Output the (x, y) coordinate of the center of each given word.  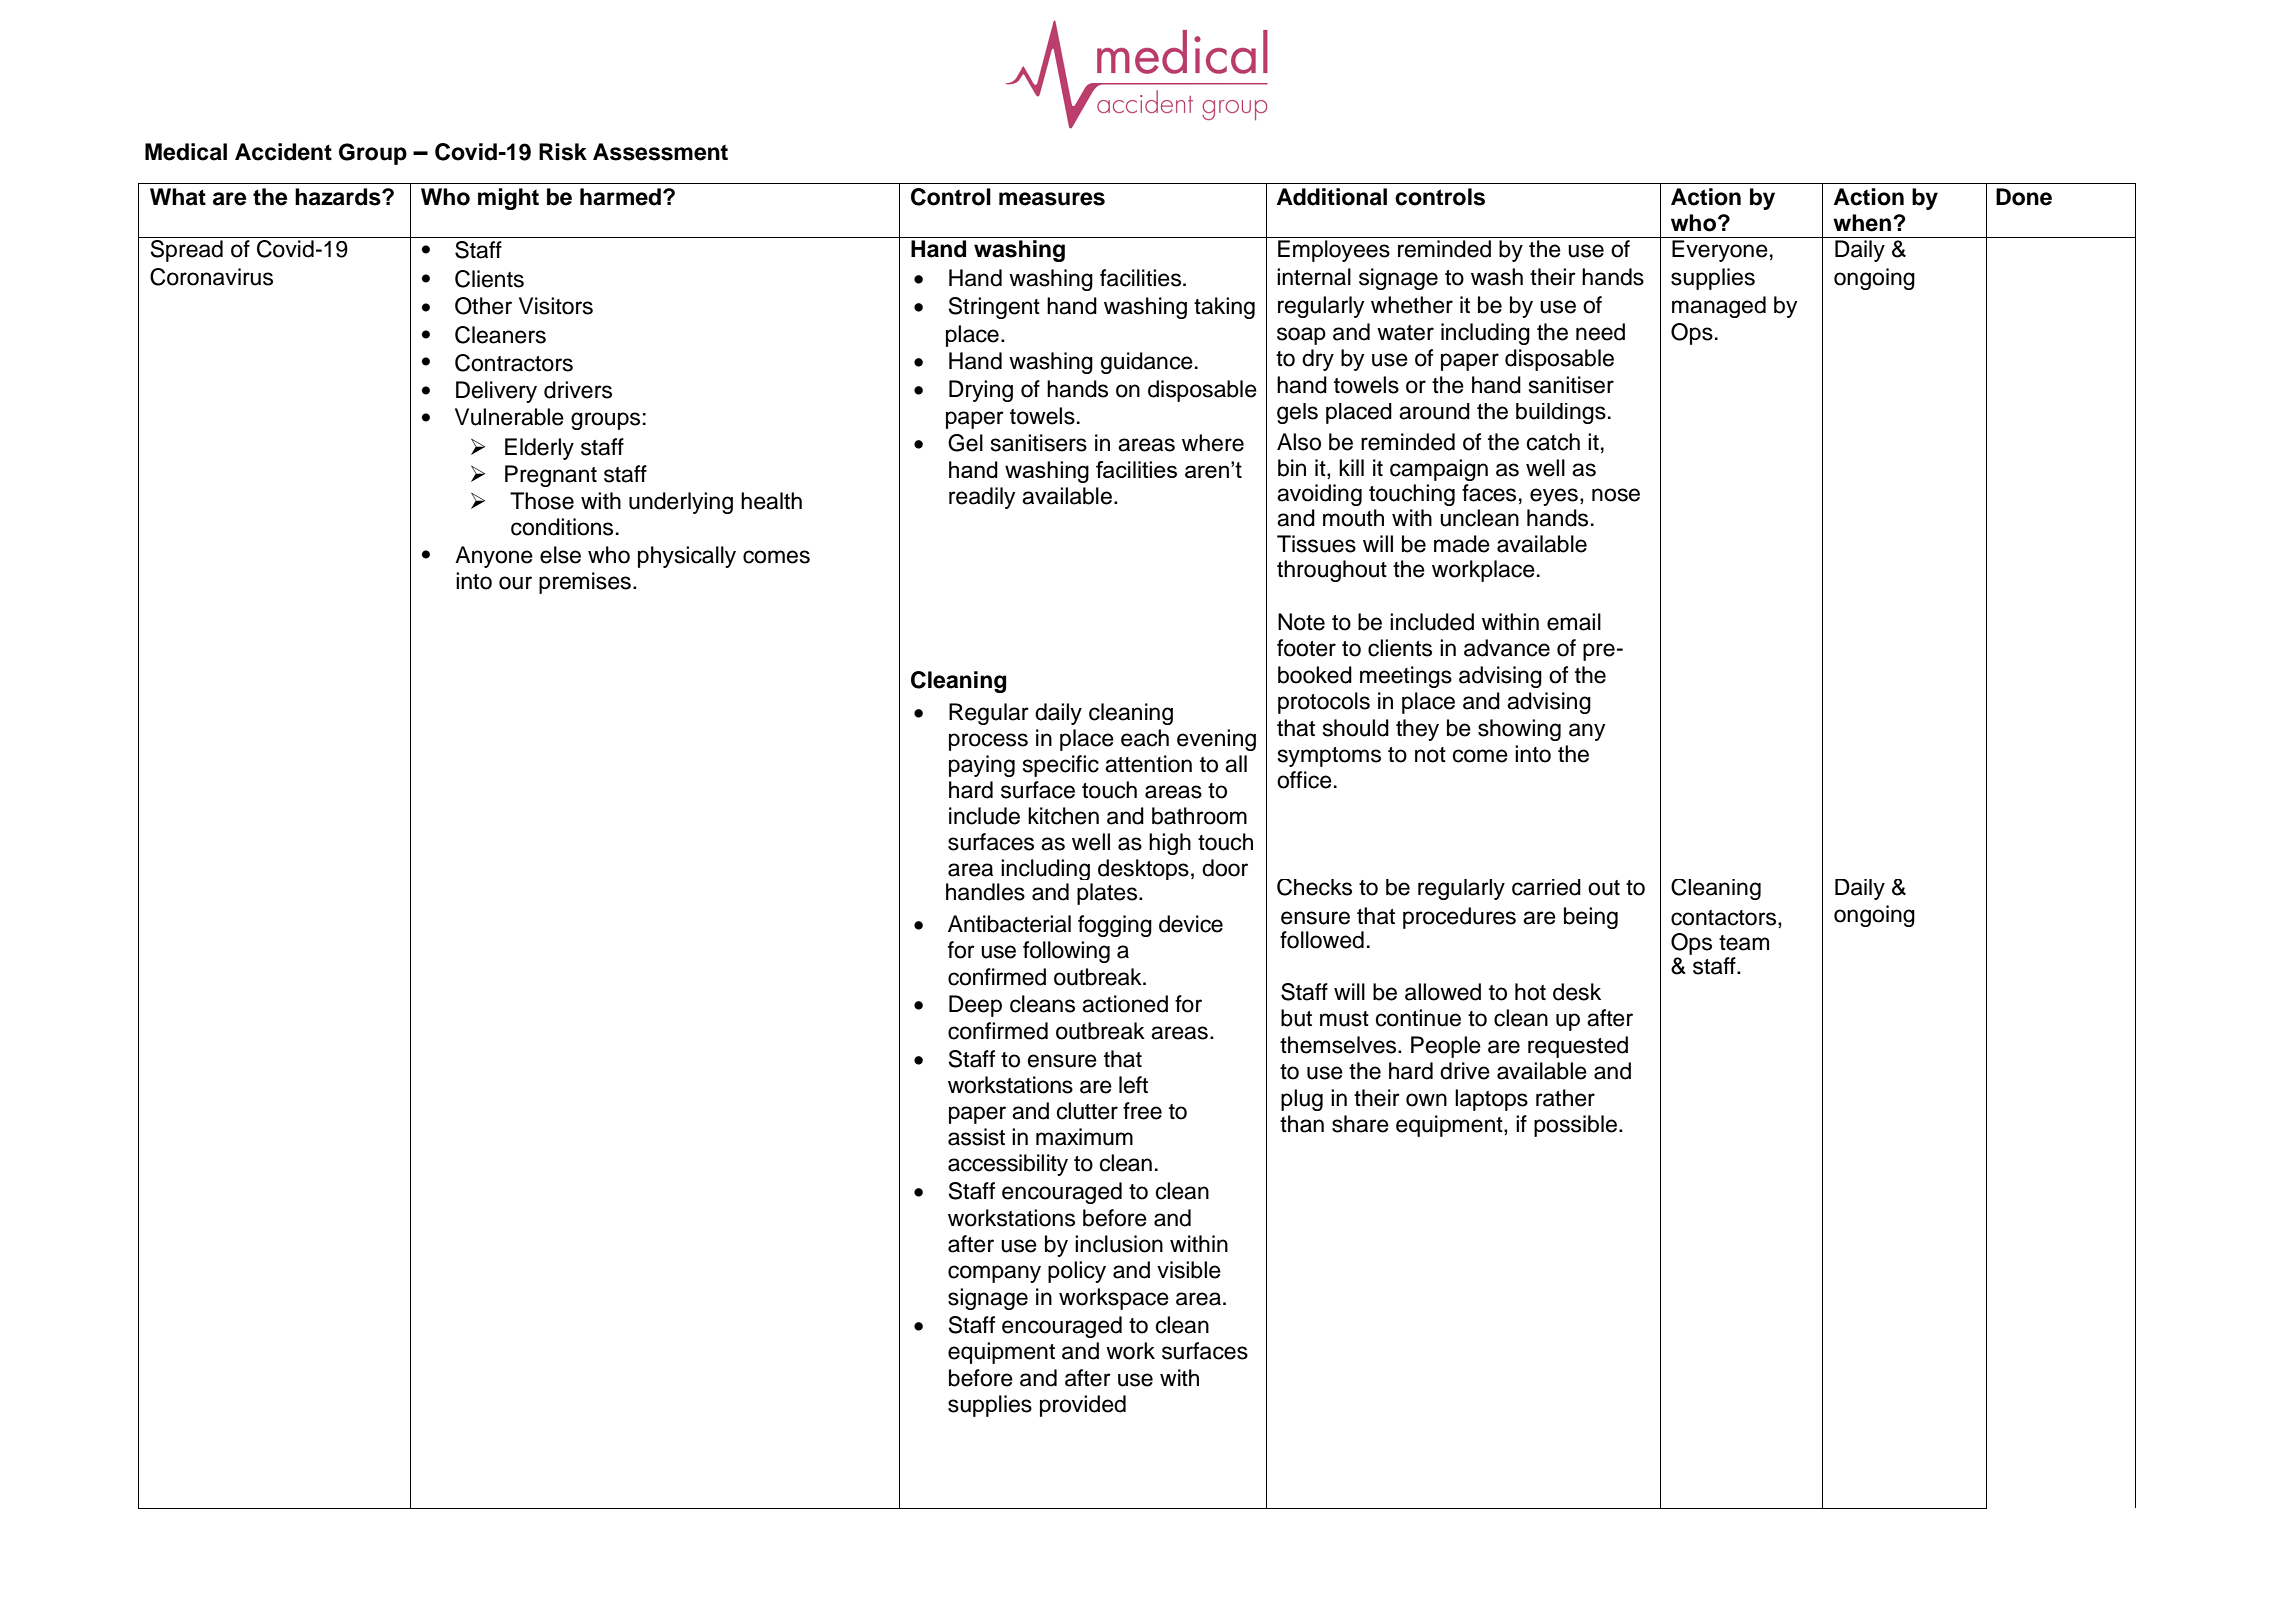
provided (1083, 1406)
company (994, 1274)
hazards (339, 197)
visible (1189, 1270)
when (1862, 223)
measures (1052, 199)
